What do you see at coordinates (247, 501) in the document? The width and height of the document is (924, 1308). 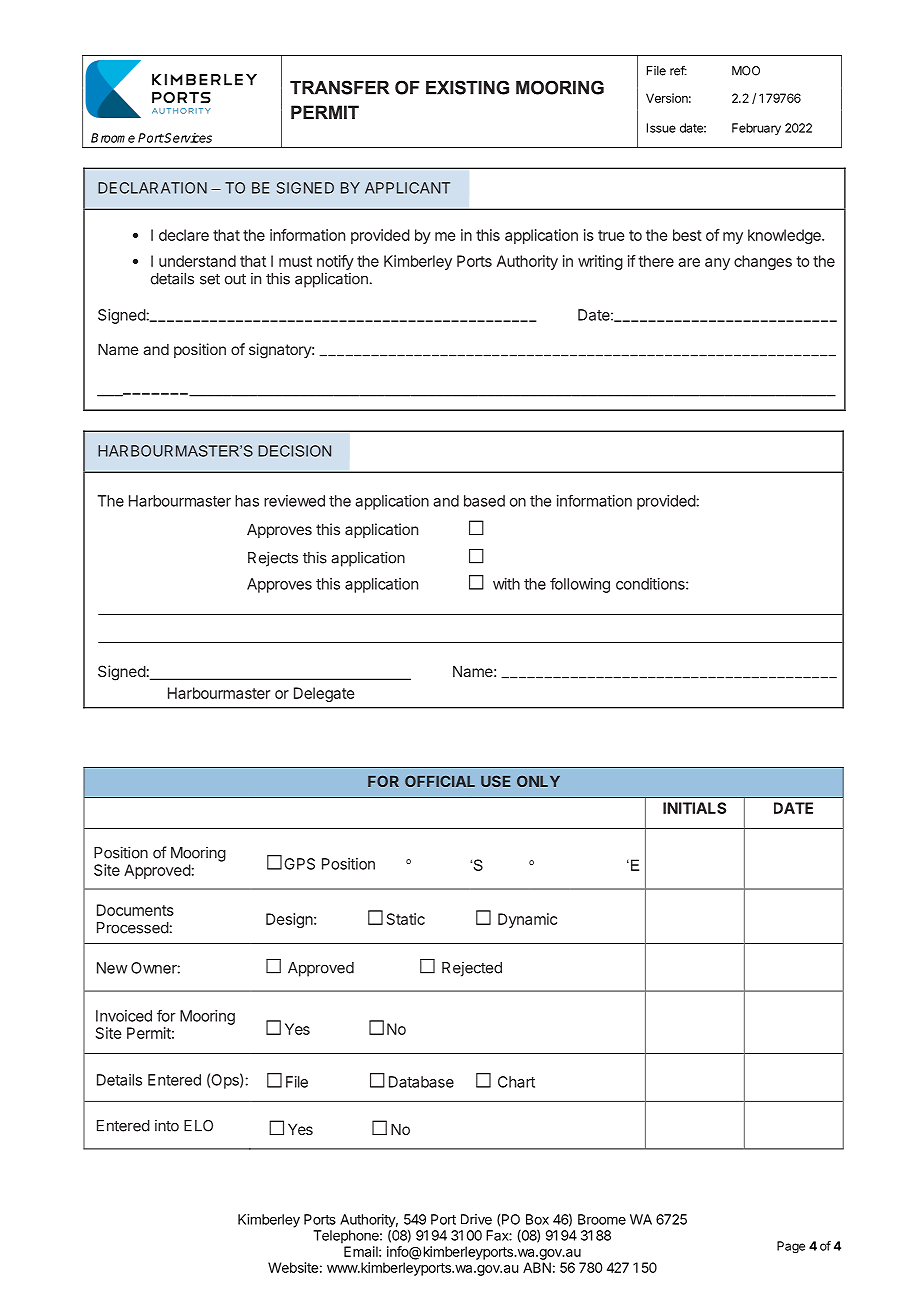 I see `has` at bounding box center [247, 501].
